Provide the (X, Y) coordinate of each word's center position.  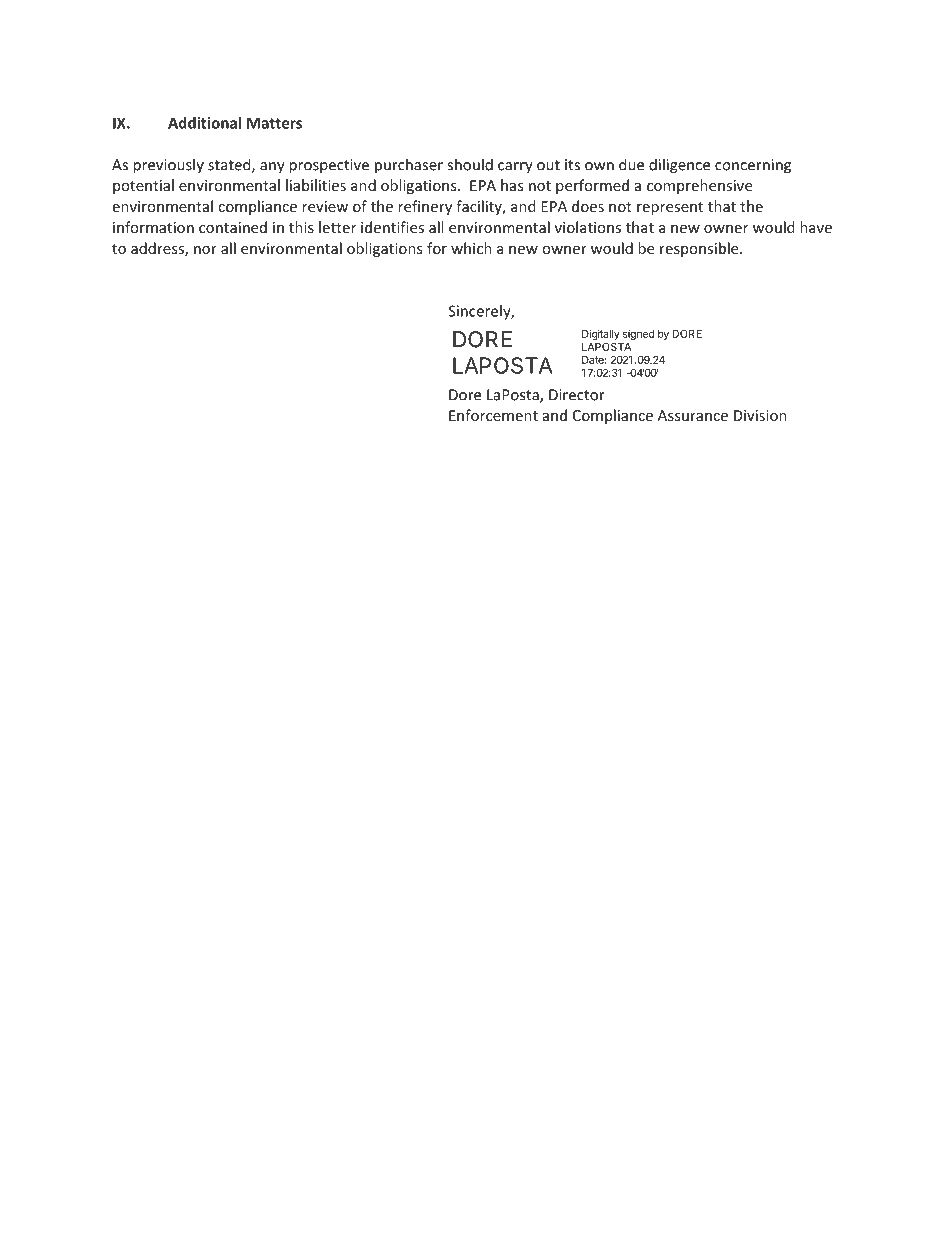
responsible (700, 249)
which (471, 248)
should (470, 164)
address (158, 249)
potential (143, 186)
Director (577, 395)
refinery (425, 207)
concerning (753, 166)
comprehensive (699, 186)
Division (760, 415)
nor (205, 250)
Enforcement (493, 415)
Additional (204, 123)
